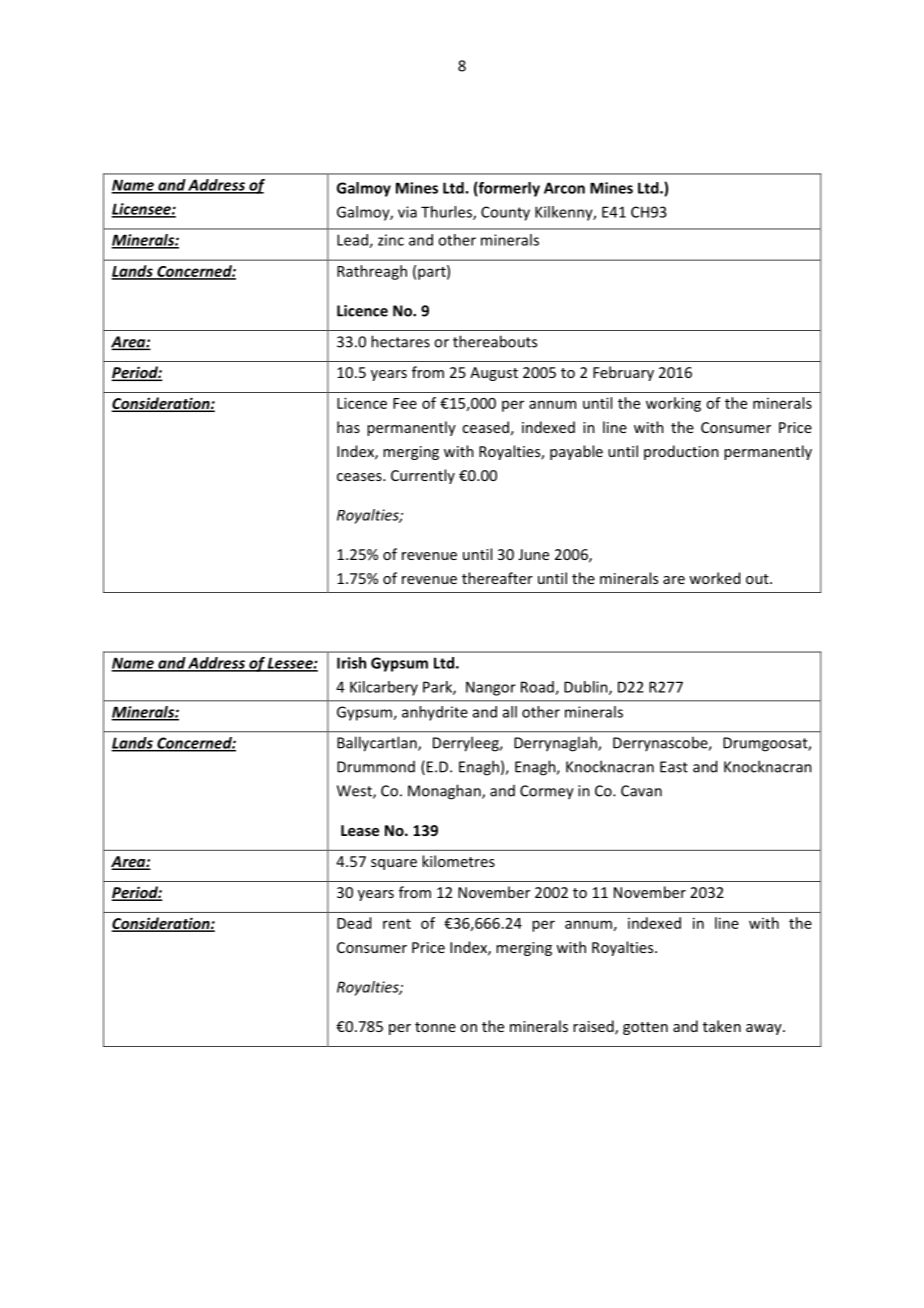 The width and height of the screenshot is (924, 1308). What do you see at coordinates (722, 1026) in the screenshot?
I see `taken` at bounding box center [722, 1026].
